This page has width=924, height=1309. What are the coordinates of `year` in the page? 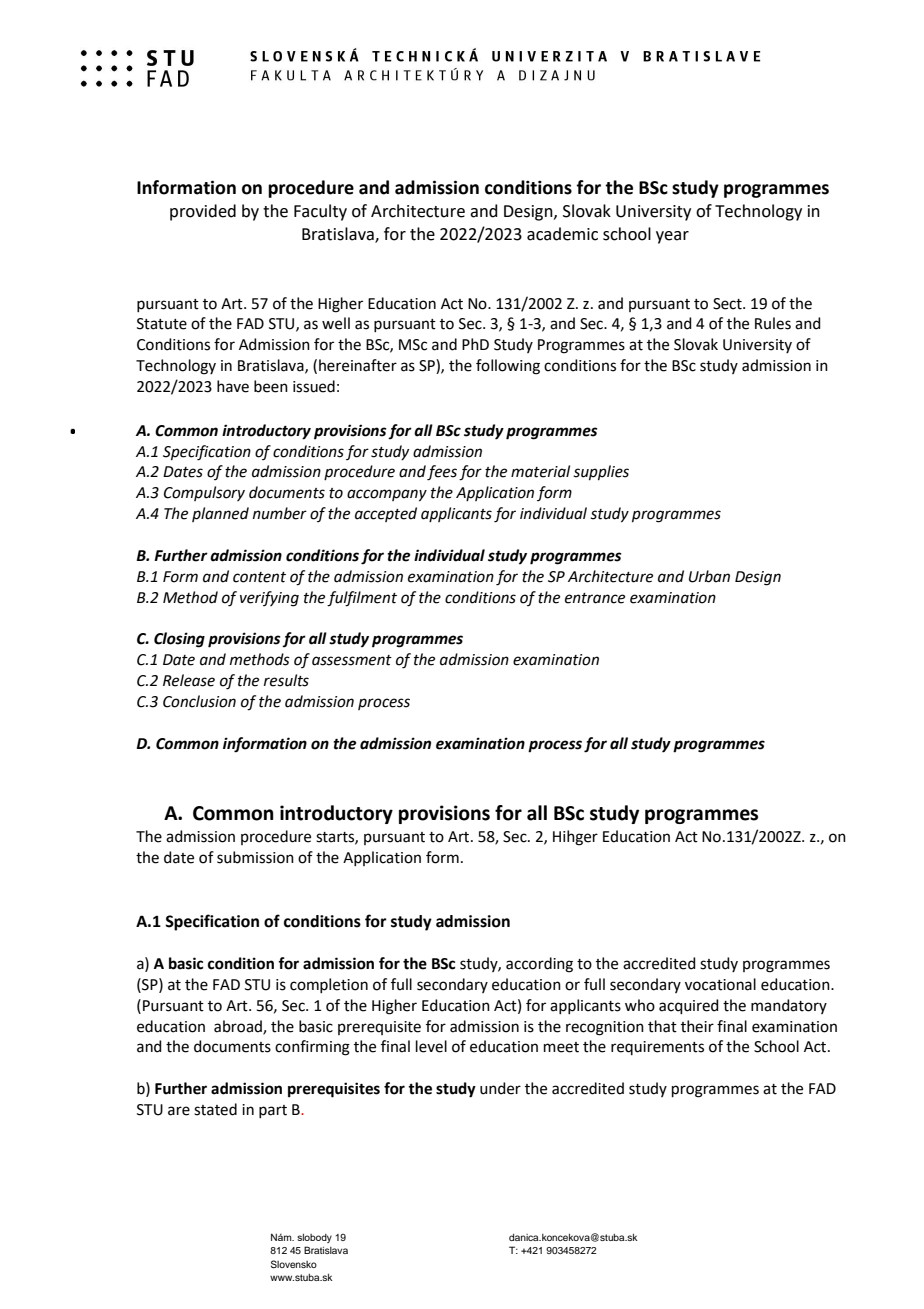 It's located at (672, 237).
